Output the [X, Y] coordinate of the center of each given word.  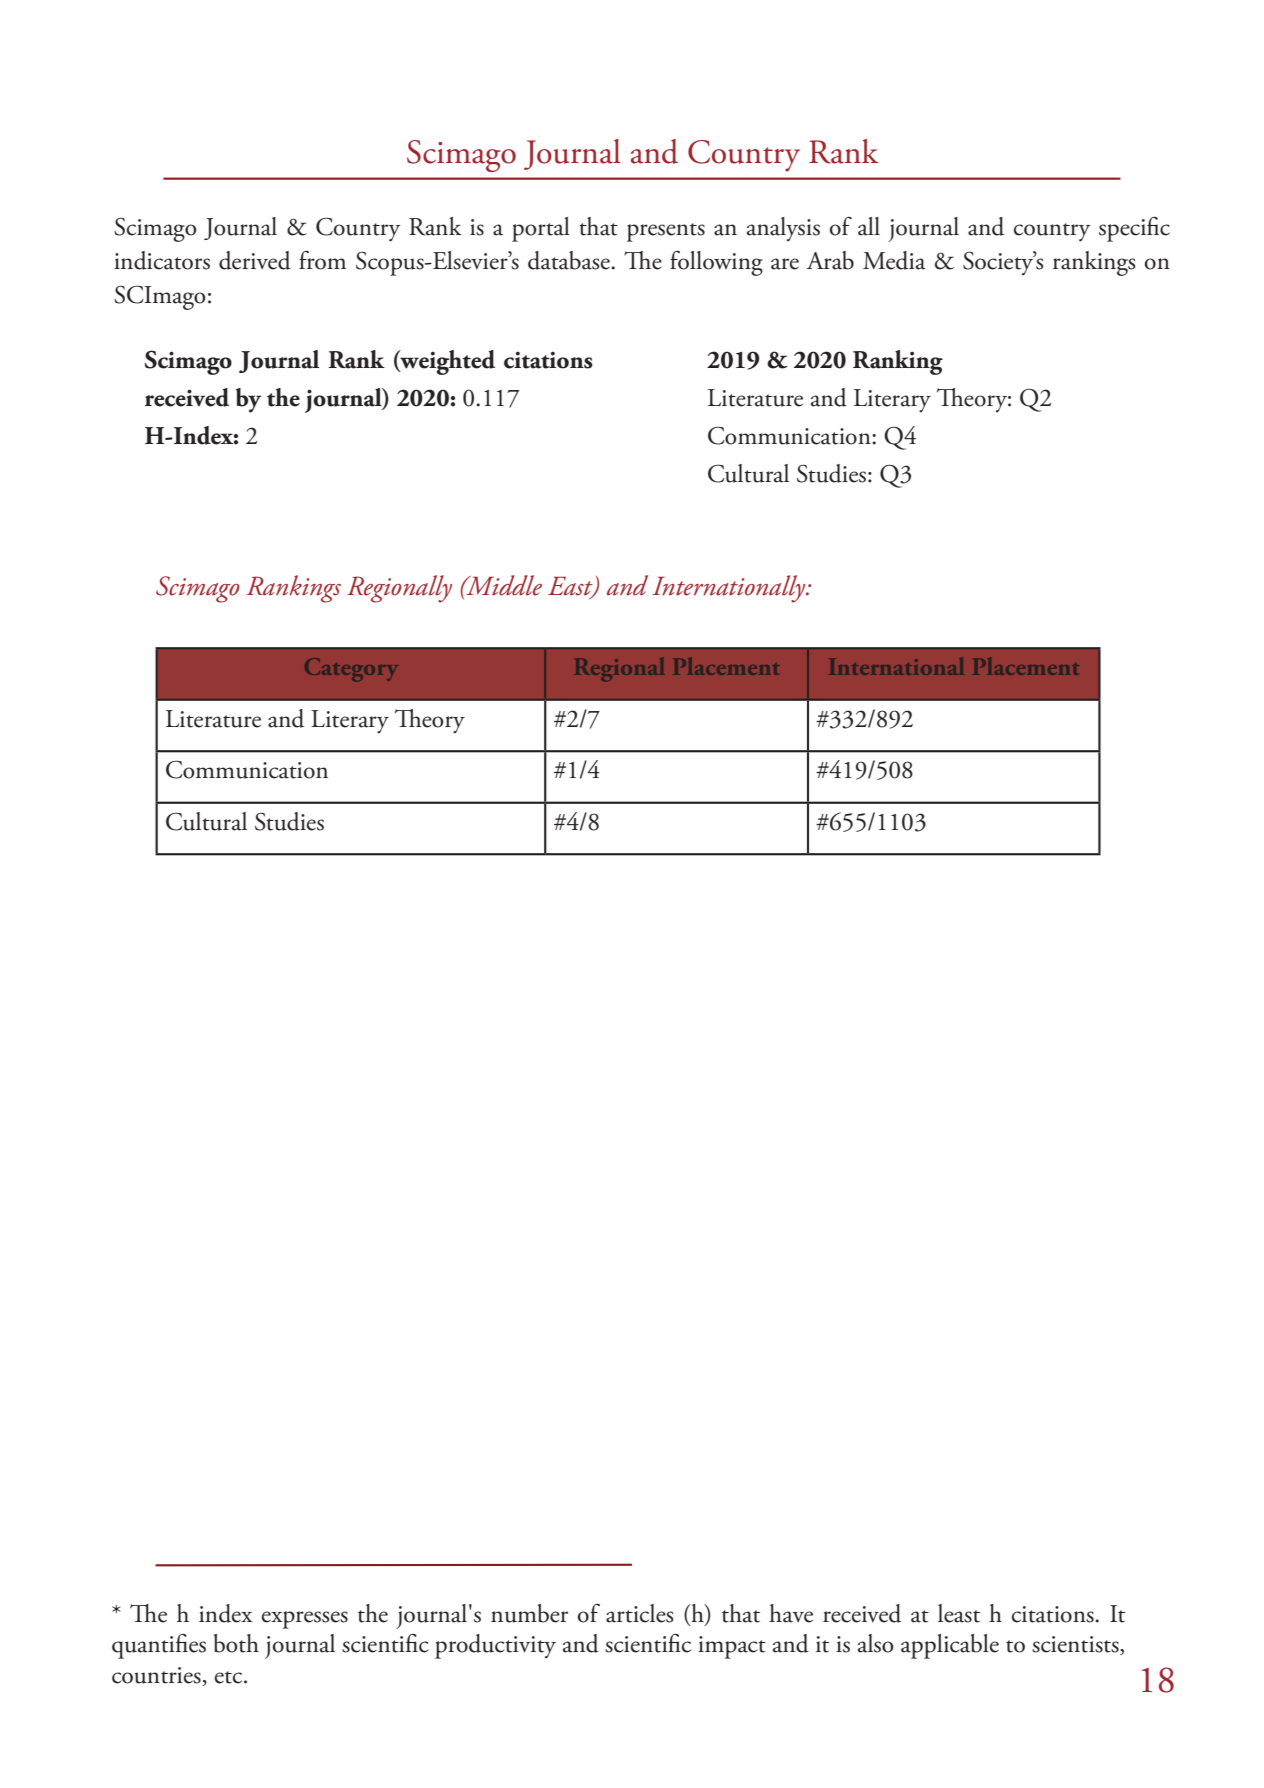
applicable [950, 1646]
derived [255, 260]
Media [894, 260]
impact [732, 1647]
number [529, 1613]
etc [230, 1677]
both [236, 1643]
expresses [305, 1620]
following [716, 263]
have [791, 1613]
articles [640, 1613]
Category [351, 669]
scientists [1076, 1645]
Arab [830, 260]
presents [666, 232]
